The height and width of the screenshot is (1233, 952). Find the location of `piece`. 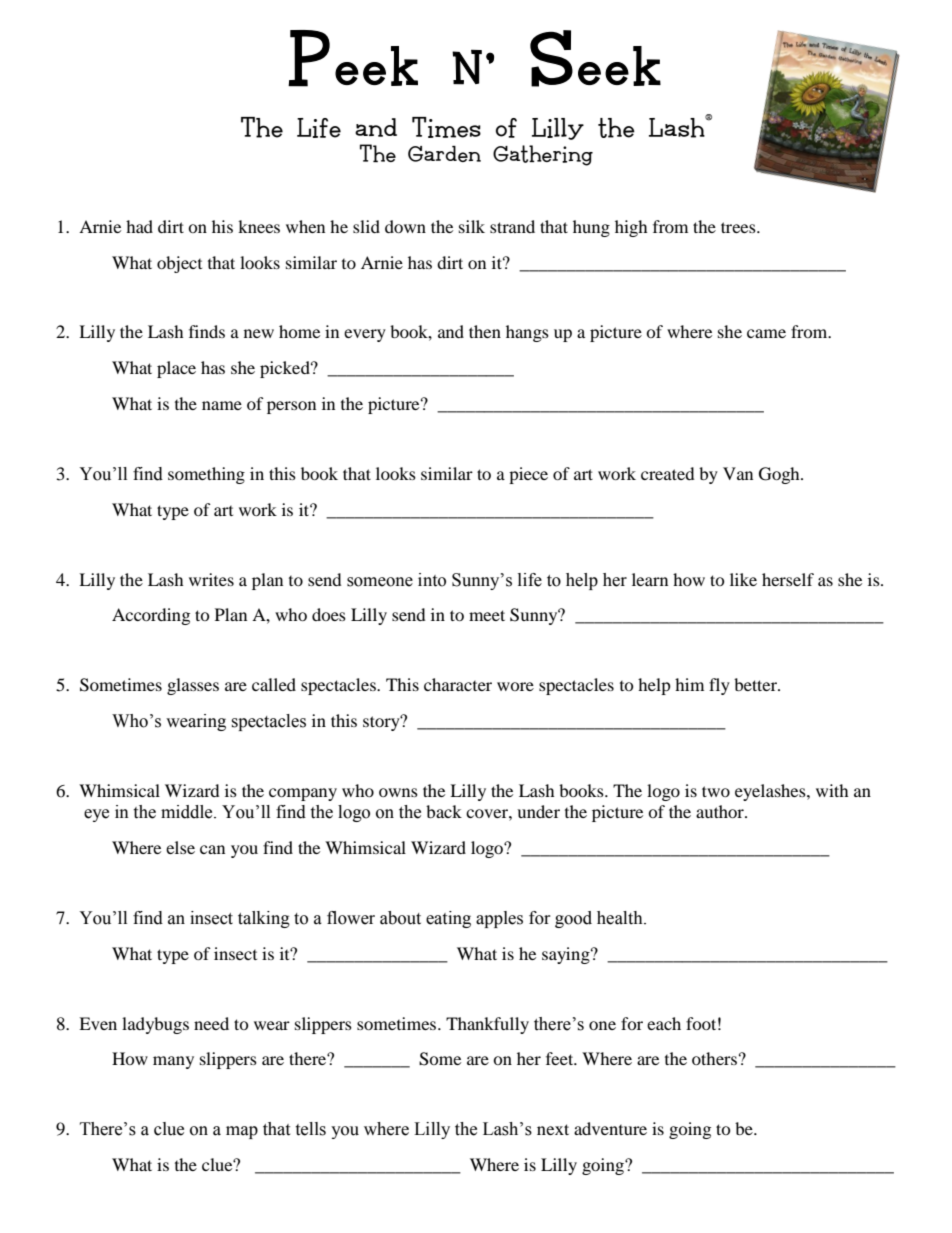

piece is located at coordinates (528, 475).
